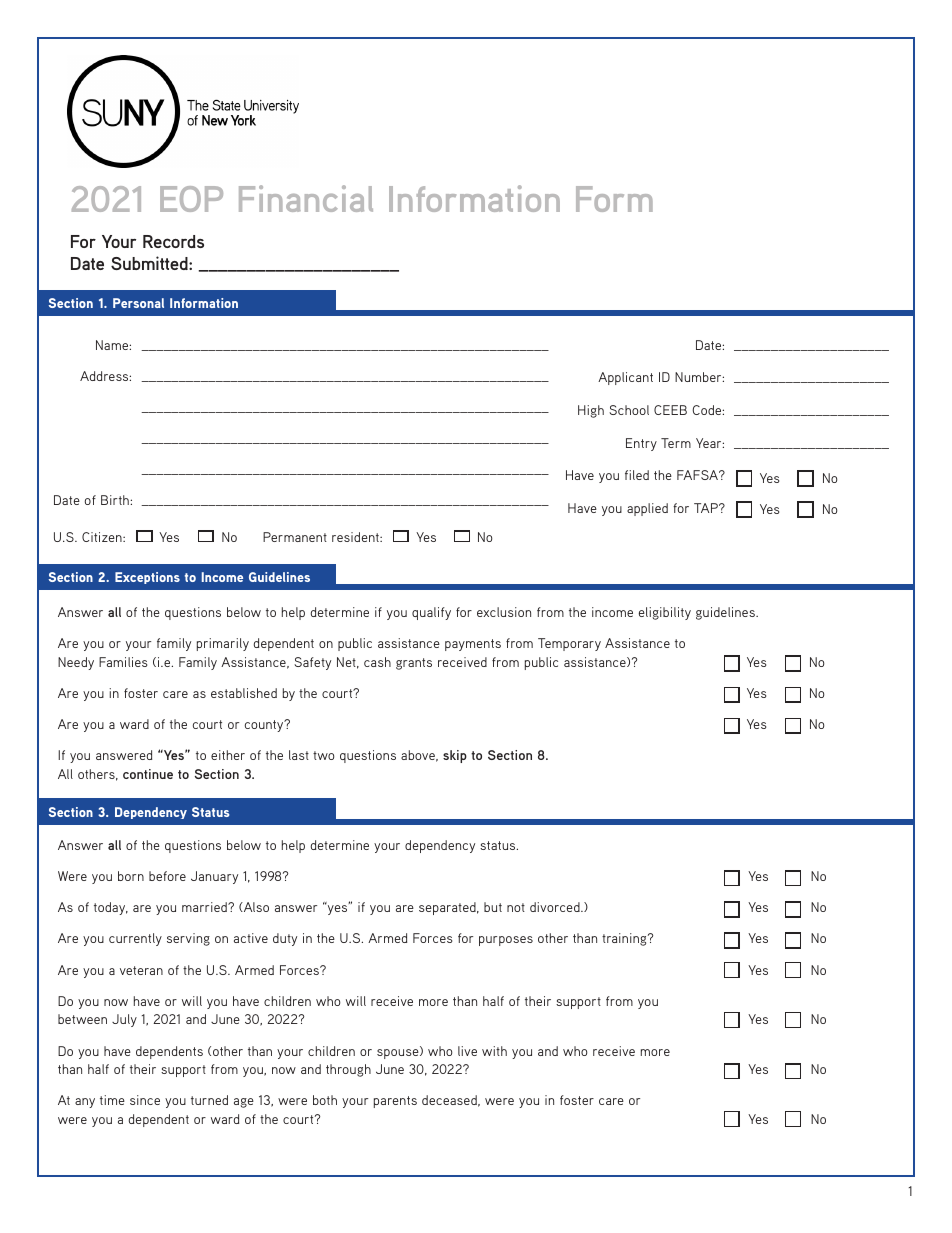 This screenshot has height=1233, width=952. I want to click on Financial, so click(306, 198).
